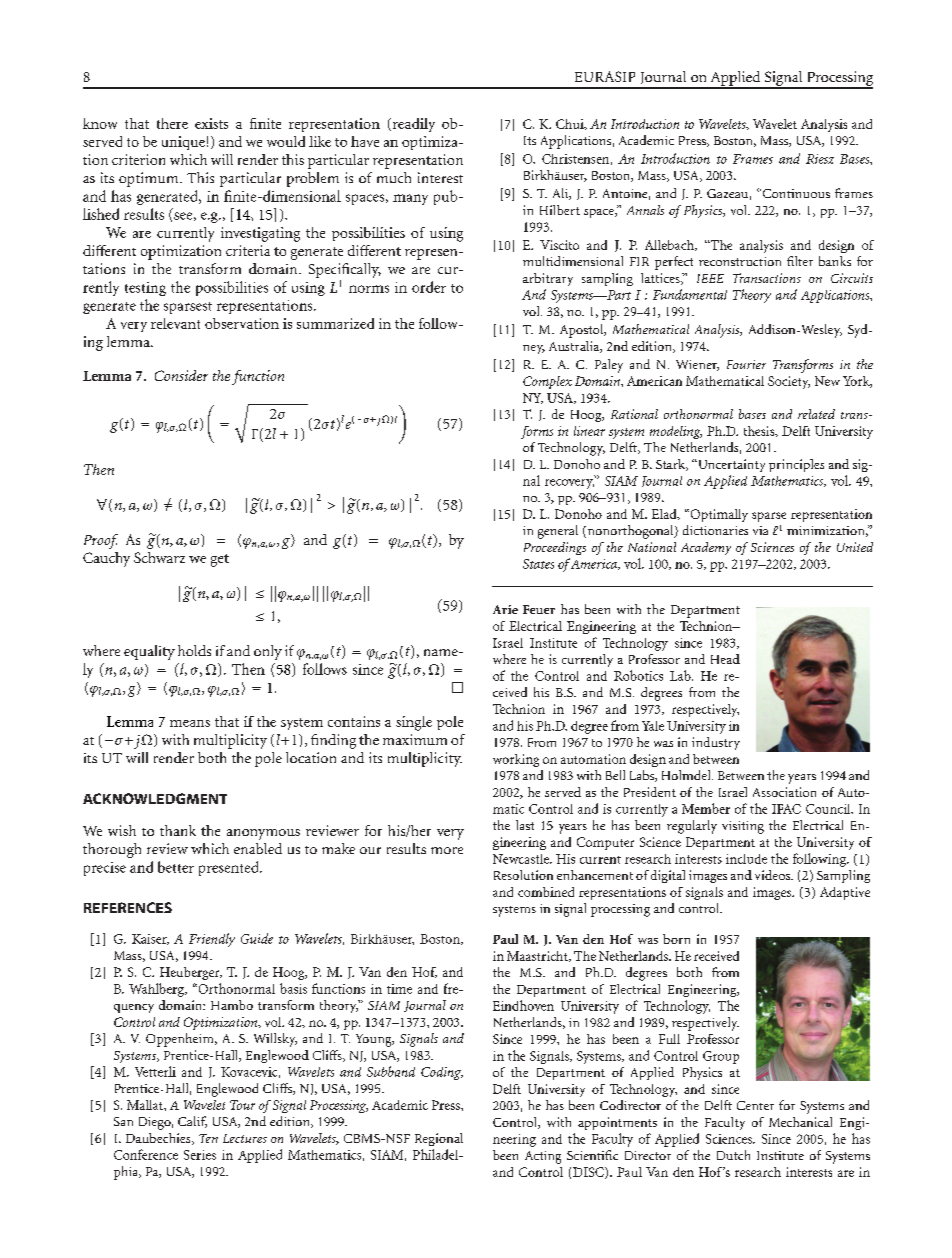 The height and width of the document is (1258, 952). I want to click on working, so click(516, 760).
